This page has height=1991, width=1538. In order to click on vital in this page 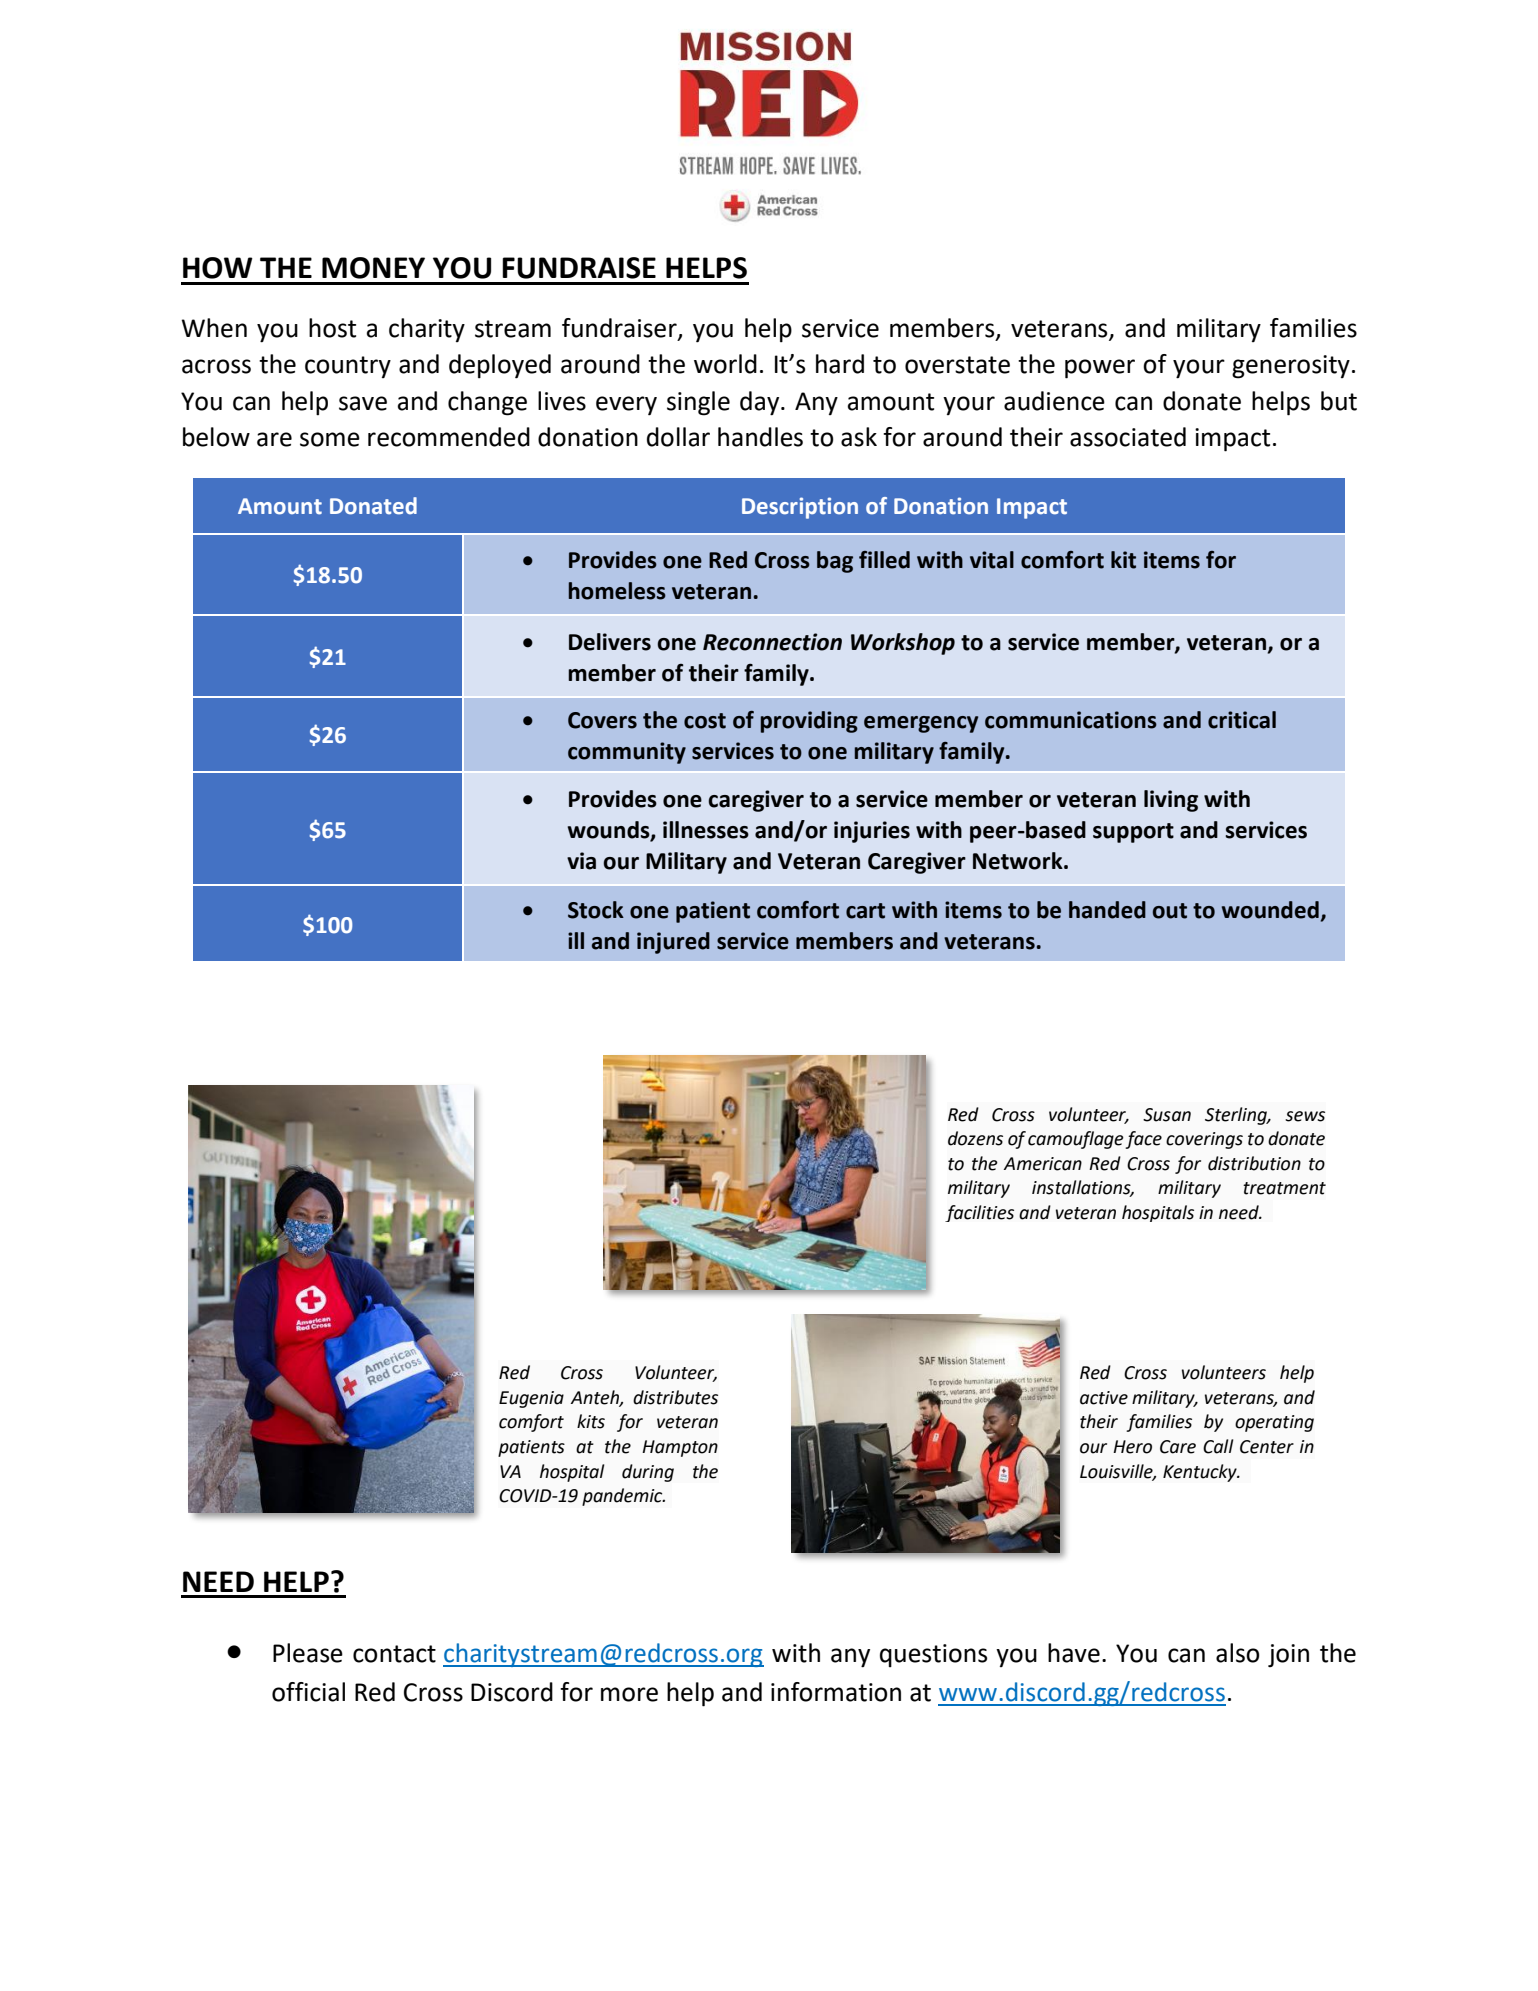, I will do `click(992, 560)`.
